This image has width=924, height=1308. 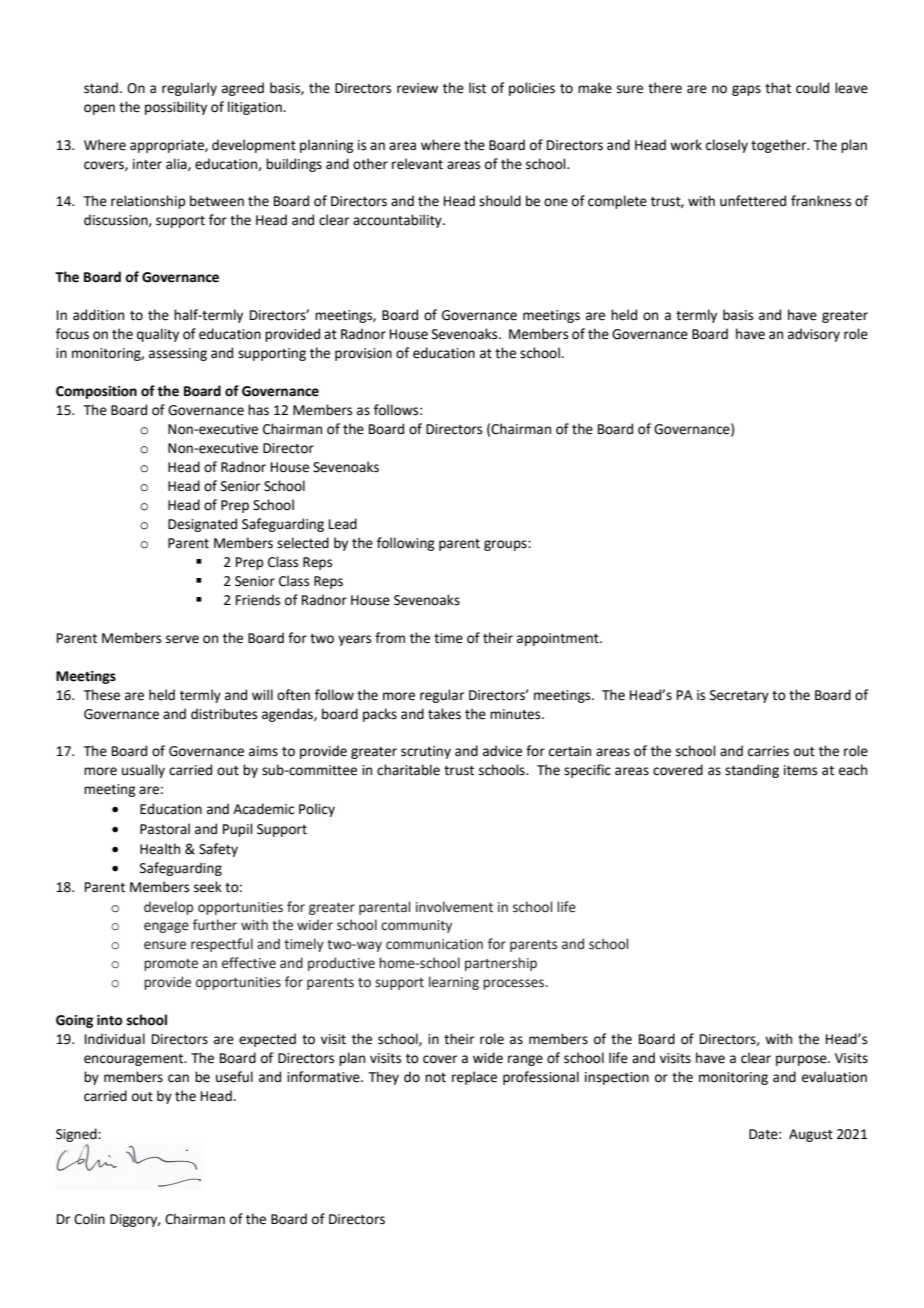 What do you see at coordinates (474, 1078) in the image?
I see `replace` at bounding box center [474, 1078].
